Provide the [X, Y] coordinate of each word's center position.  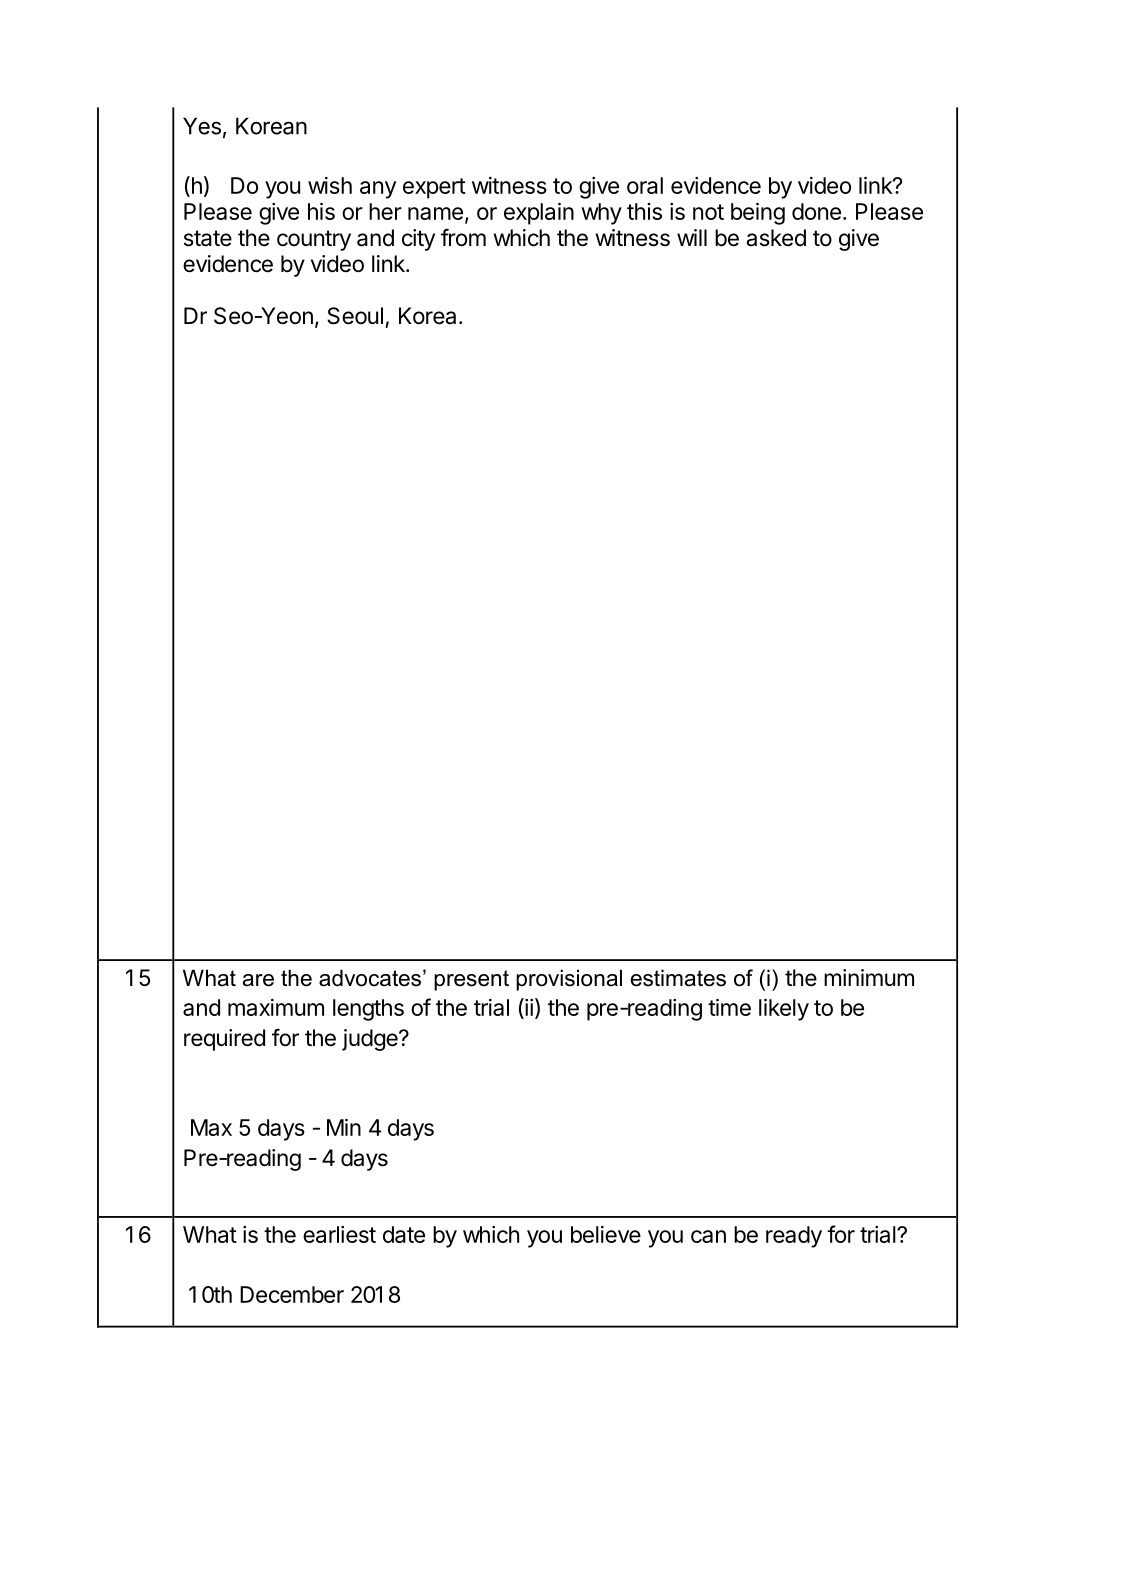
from [463, 237]
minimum [869, 977]
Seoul [355, 316]
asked [776, 238]
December [292, 1294]
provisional [569, 980]
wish [330, 185]
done [816, 211]
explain [539, 214]
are [258, 980]
